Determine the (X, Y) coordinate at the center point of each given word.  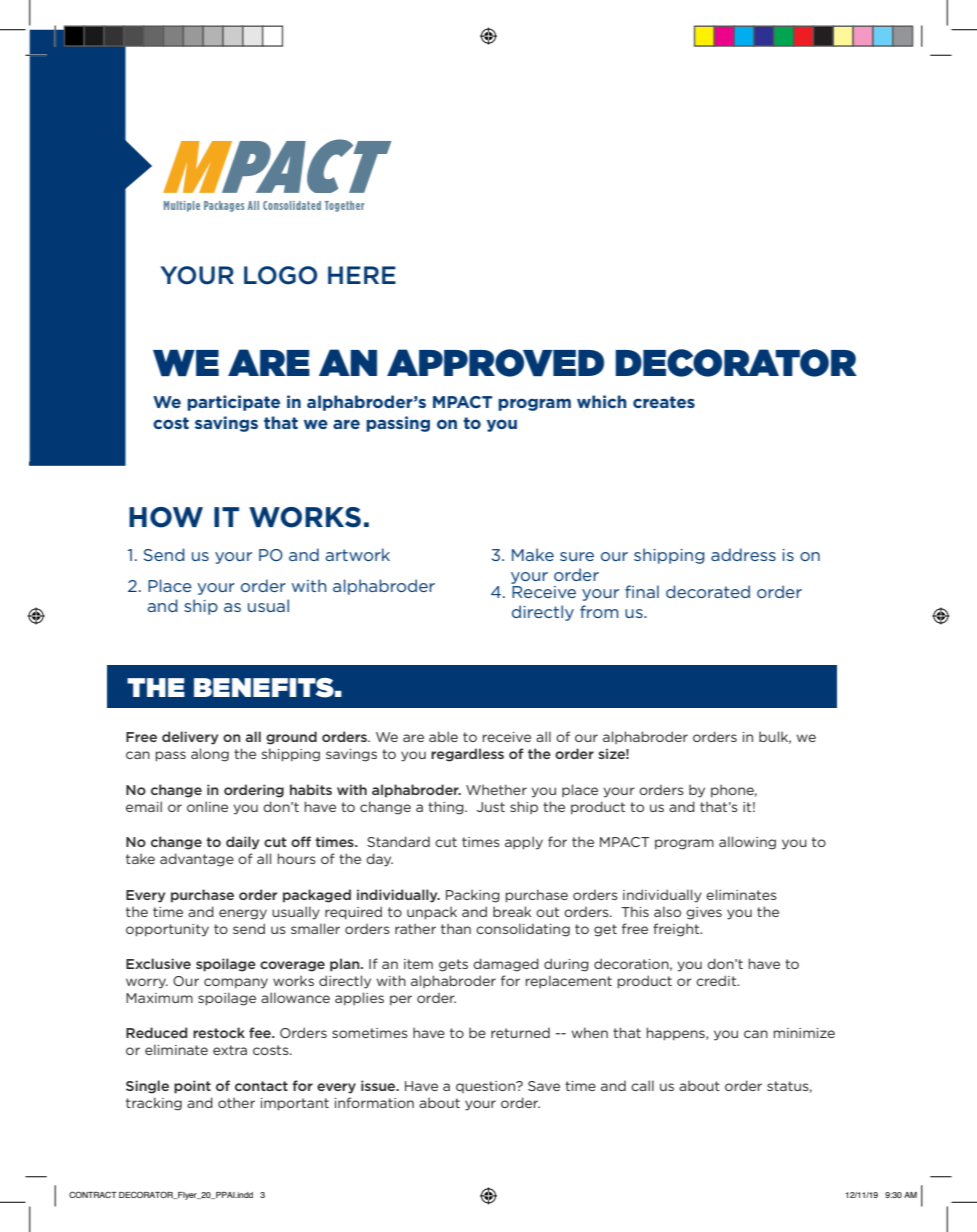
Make (533, 554)
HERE (362, 275)
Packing (473, 896)
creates (664, 402)
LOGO (280, 275)
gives (704, 913)
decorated (708, 591)
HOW (166, 517)
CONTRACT (93, 1194)
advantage (197, 860)
